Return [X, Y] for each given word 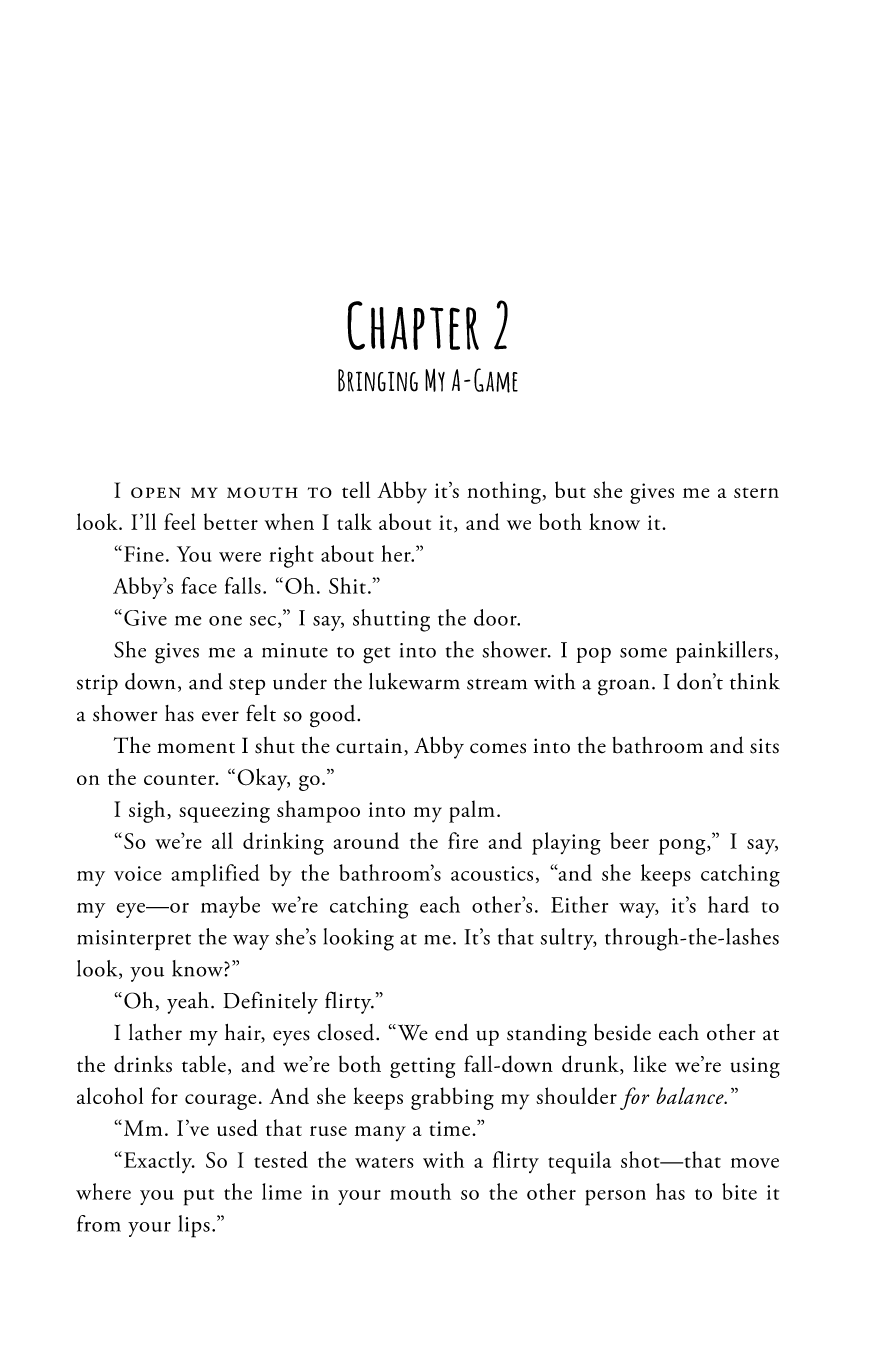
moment [196, 748]
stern [756, 492]
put [199, 1197]
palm [472, 811]
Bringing [378, 380]
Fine [144, 554]
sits [764, 746]
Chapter [413, 325]
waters [384, 1162]
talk [354, 521]
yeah [188, 1003]
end [452, 1032]
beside [622, 1032]
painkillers [724, 652]
